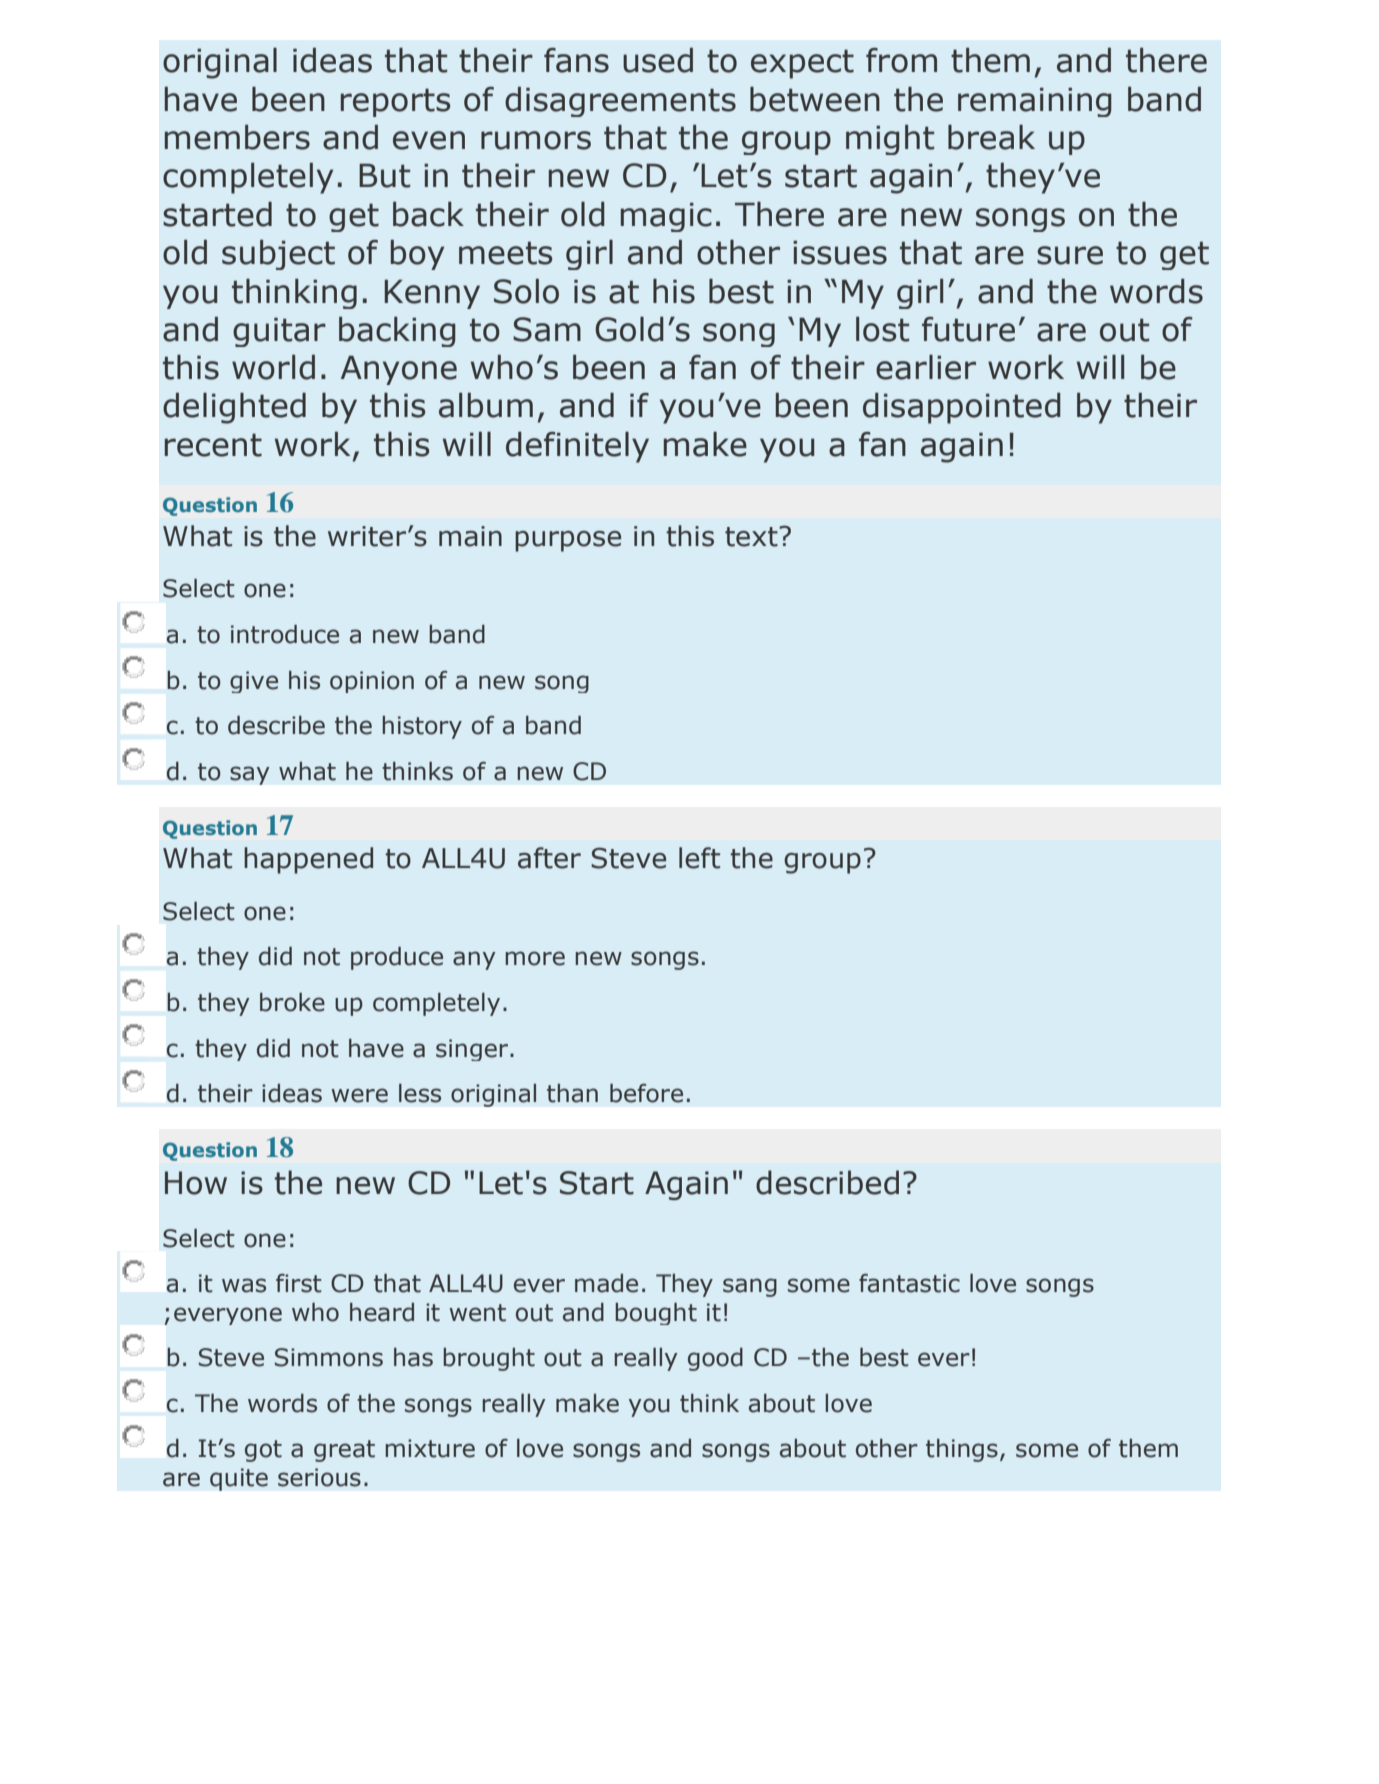 This screenshot has width=1379, height=1784. What do you see at coordinates (237, 137) in the screenshot?
I see `members` at bounding box center [237, 137].
